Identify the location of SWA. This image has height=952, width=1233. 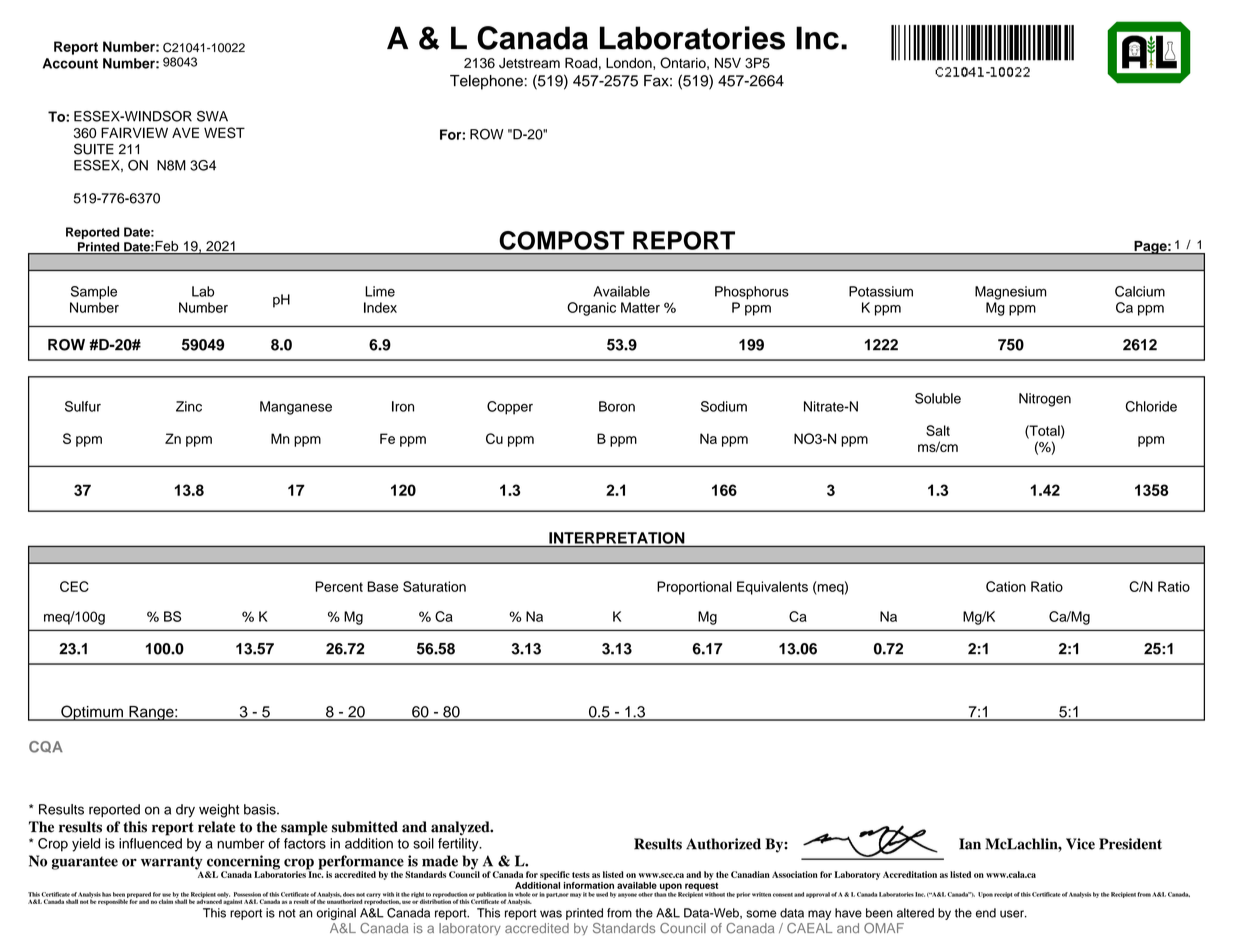
(212, 116).
